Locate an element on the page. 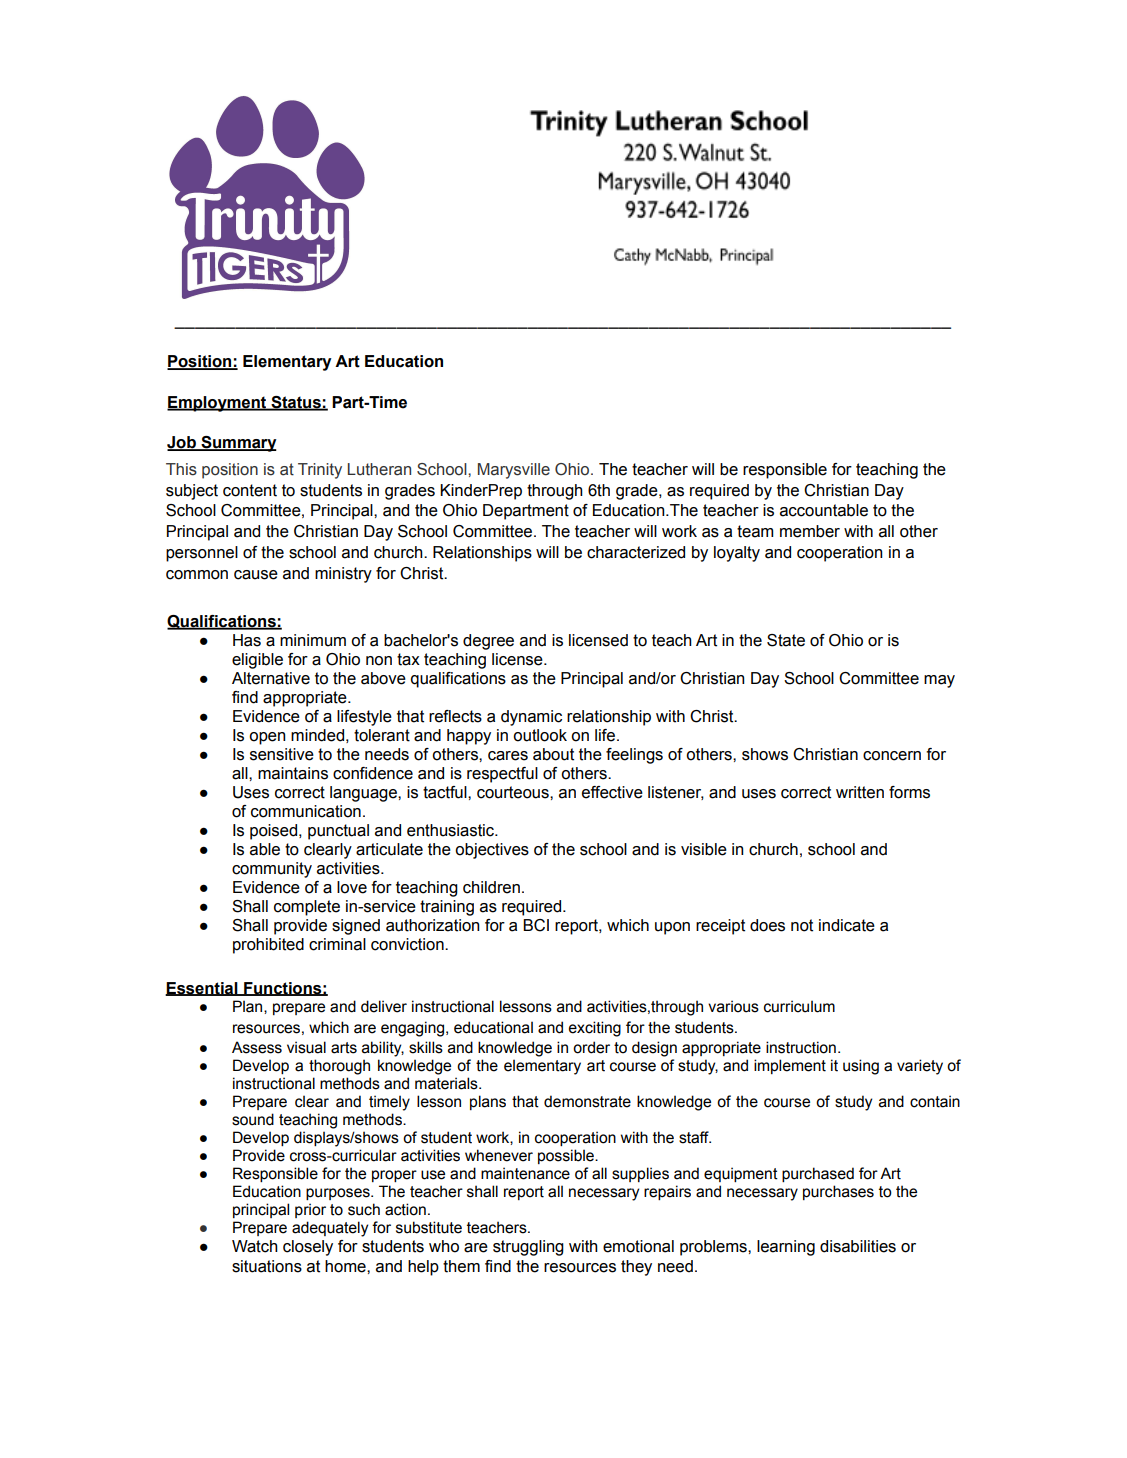 Image resolution: width=1127 pixels, height=1458 pixels. dynamic is located at coordinates (531, 718).
